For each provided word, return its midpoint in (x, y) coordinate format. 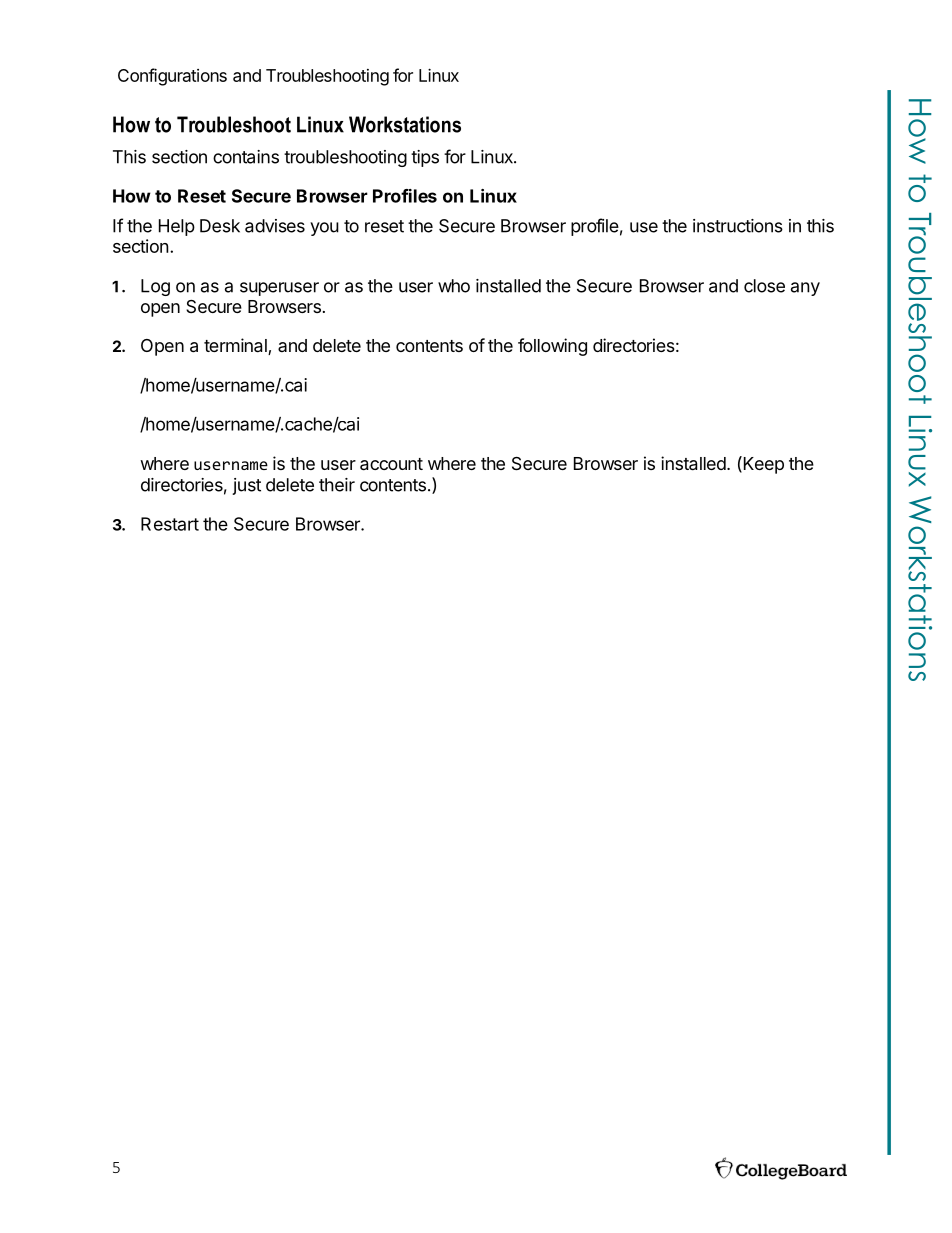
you (324, 229)
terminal (236, 346)
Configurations (172, 77)
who (454, 286)
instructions (738, 226)
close (764, 286)
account (391, 464)
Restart (170, 524)
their (337, 485)
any (805, 289)
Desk (220, 226)
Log (155, 287)
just (246, 486)
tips (425, 158)
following (552, 347)
